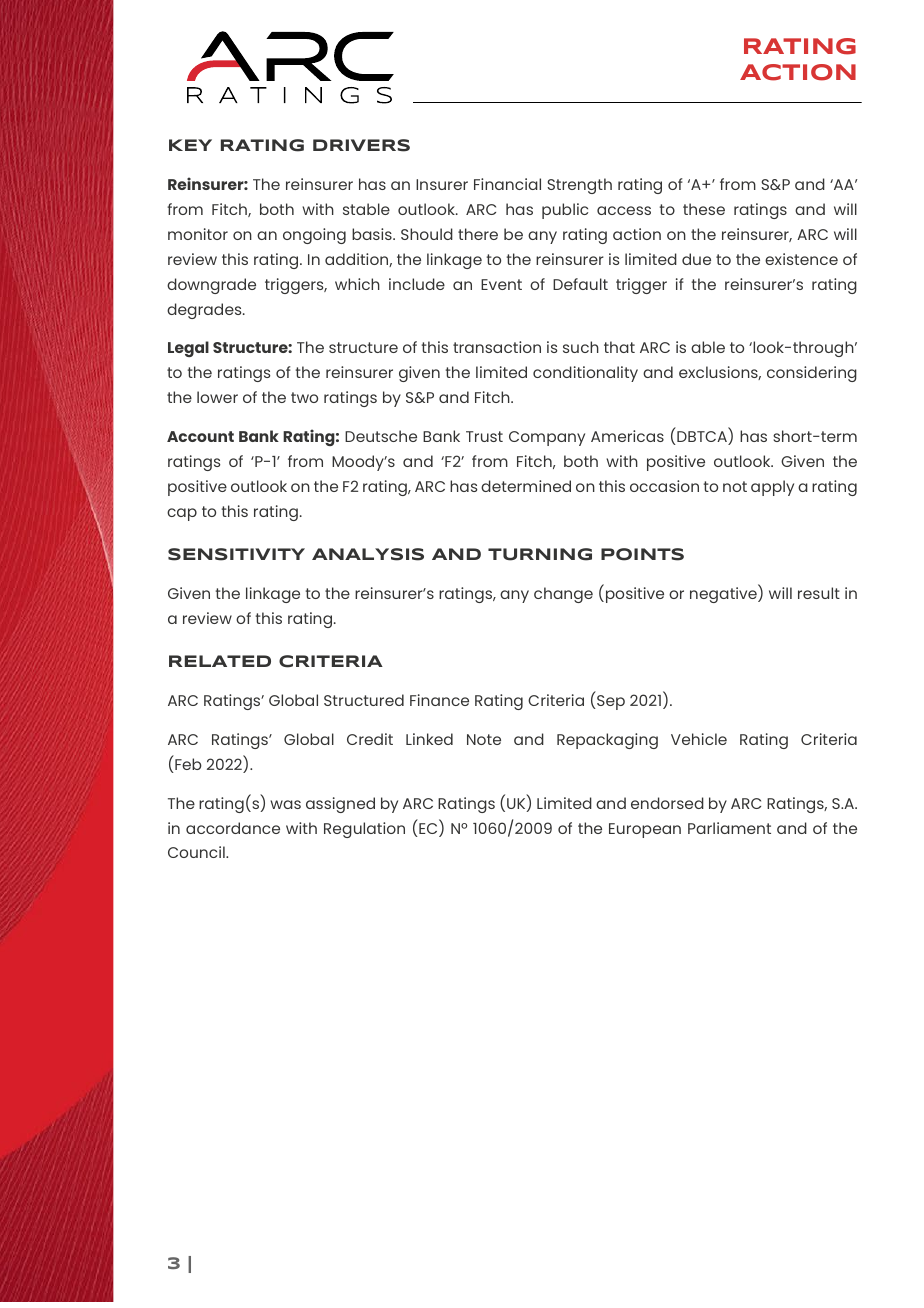 The width and height of the screenshot is (924, 1308). I want to click on these, so click(704, 209).
